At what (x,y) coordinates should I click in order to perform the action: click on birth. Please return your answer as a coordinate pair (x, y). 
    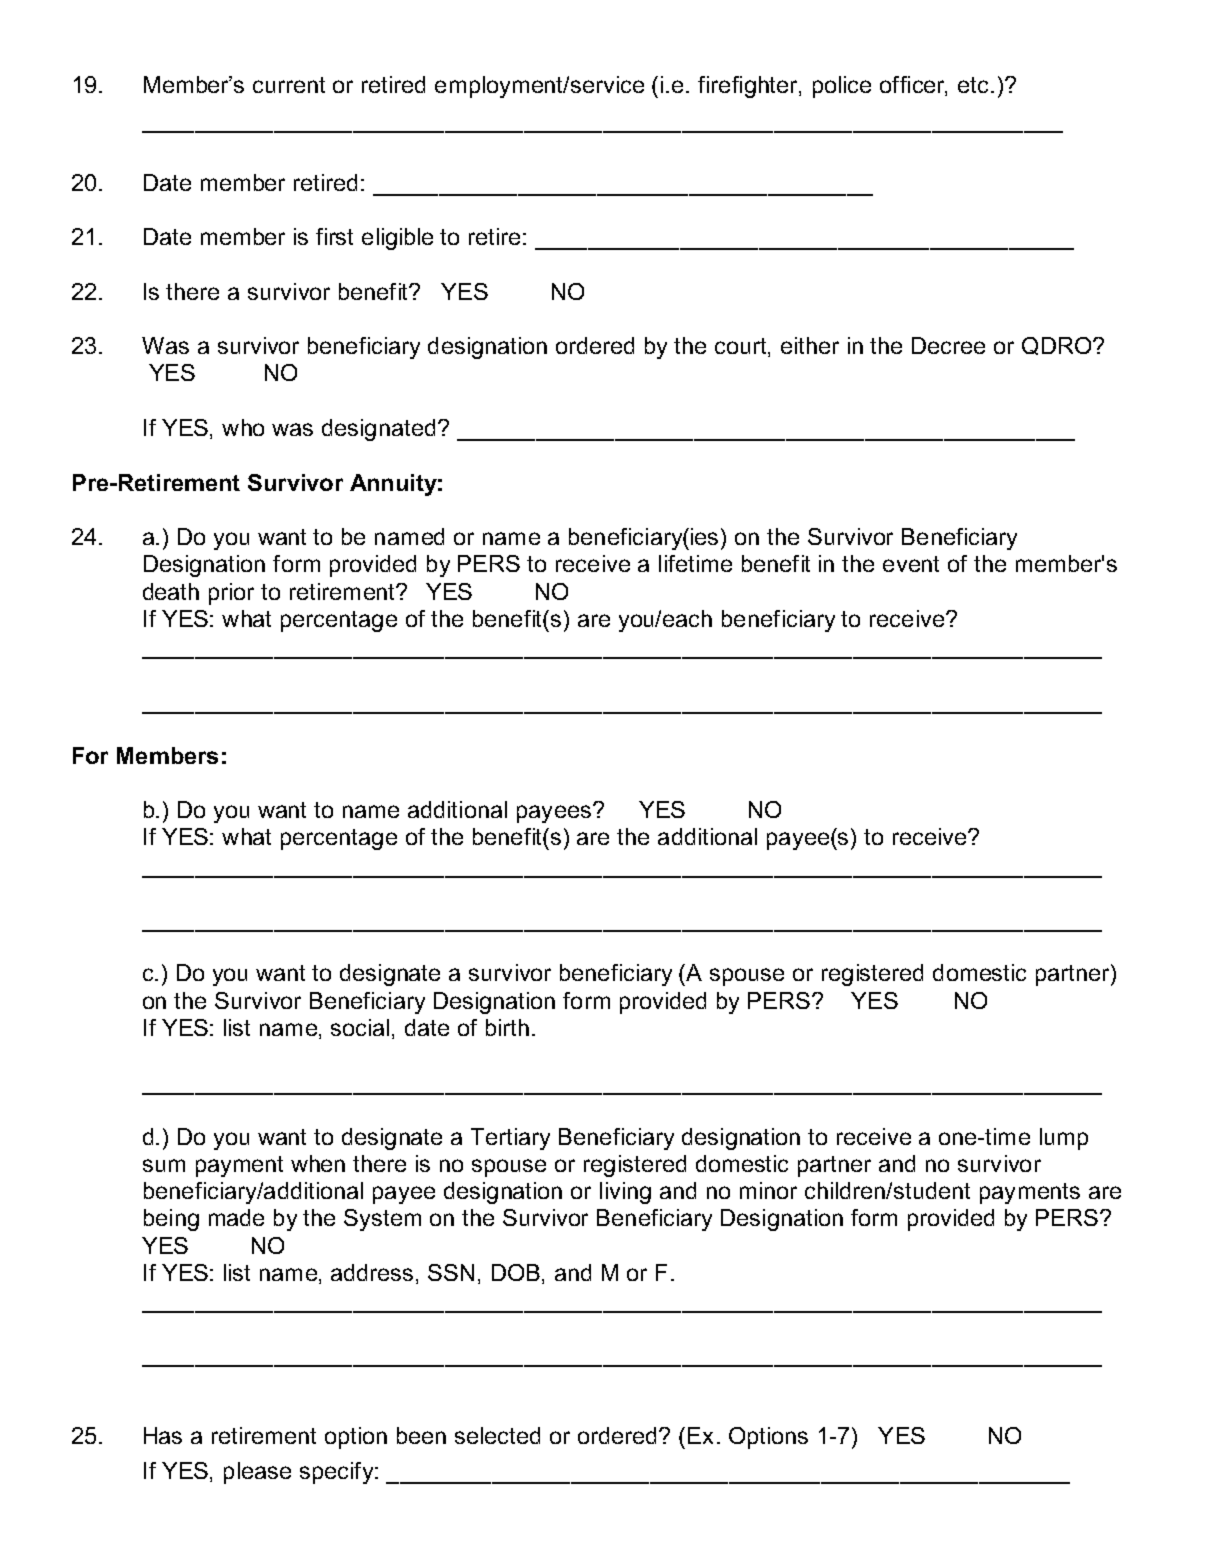
    Looking at the image, I should click on (507, 1027).
